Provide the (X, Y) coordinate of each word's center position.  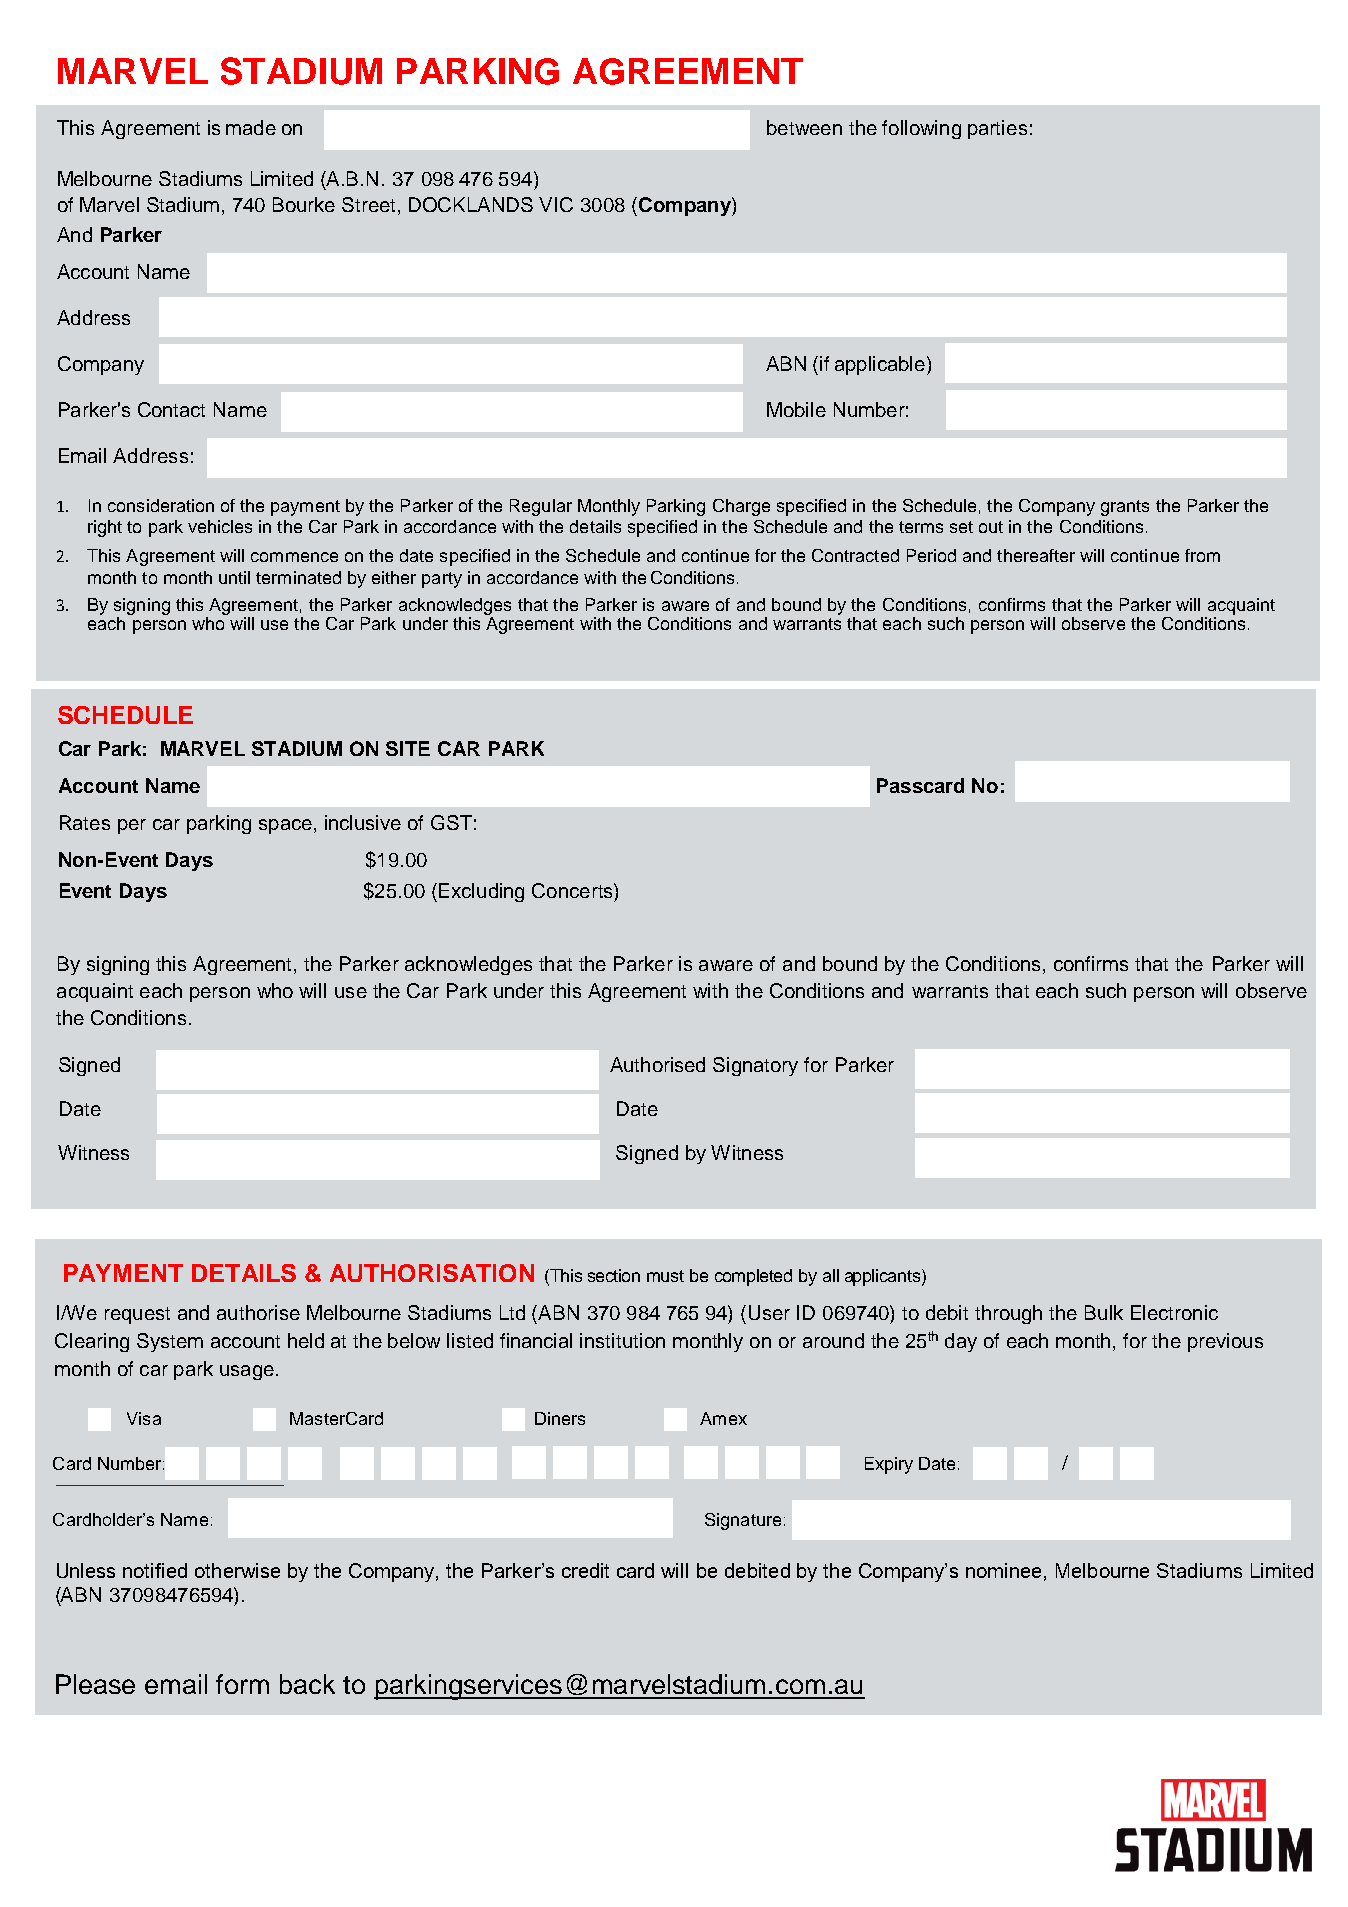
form (242, 1684)
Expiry (889, 1465)
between (804, 127)
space (285, 826)
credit (585, 1570)
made (251, 127)
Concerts (573, 890)
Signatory (755, 1066)
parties (997, 129)
